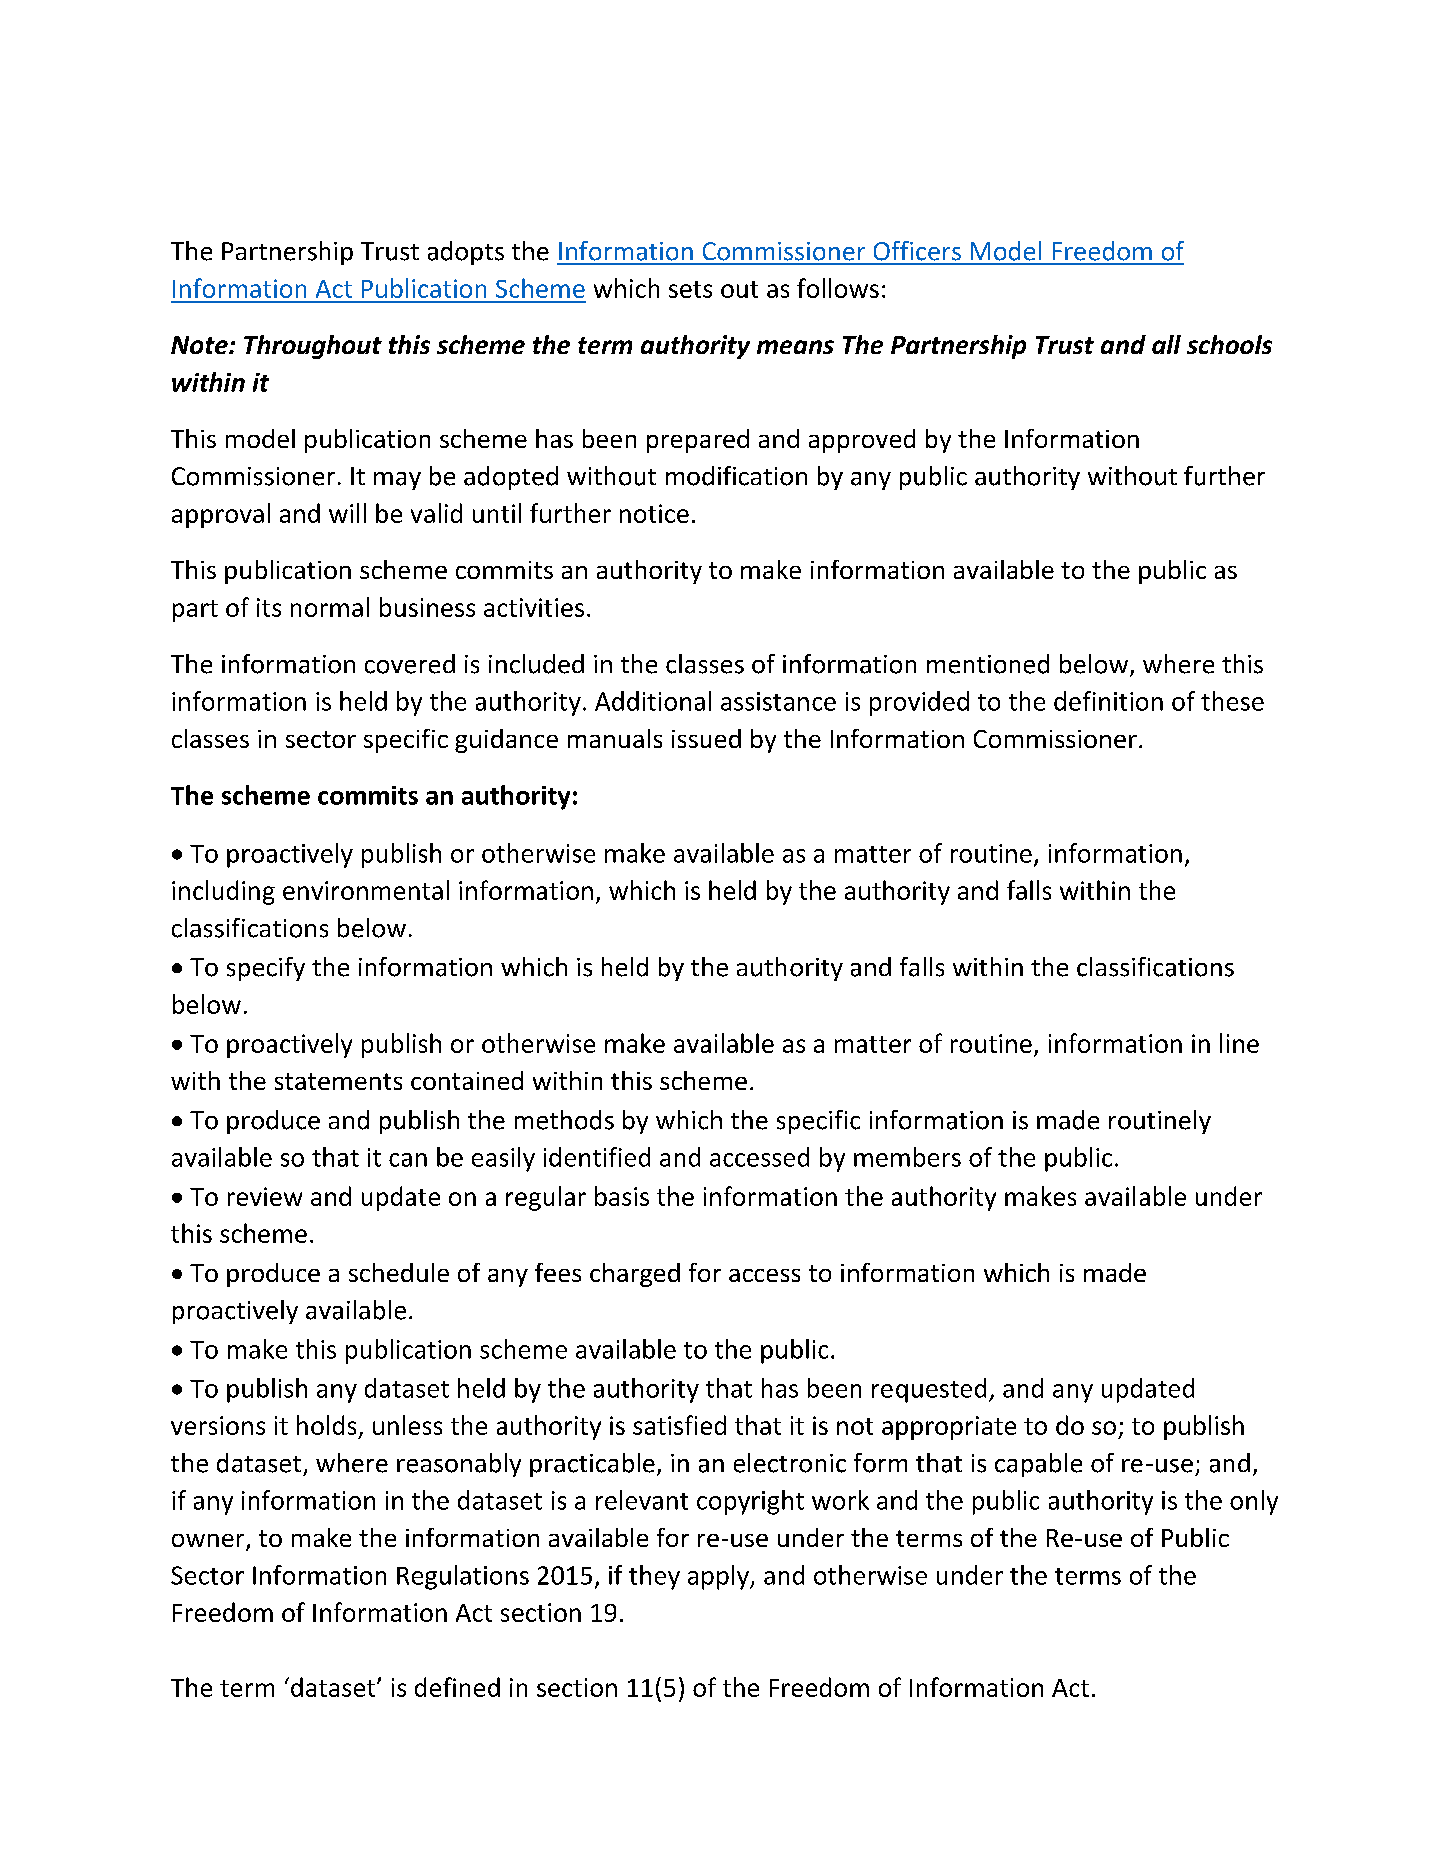 The image size is (1449, 1876). What do you see at coordinates (1239, 1043) in the page?
I see `line` at bounding box center [1239, 1043].
